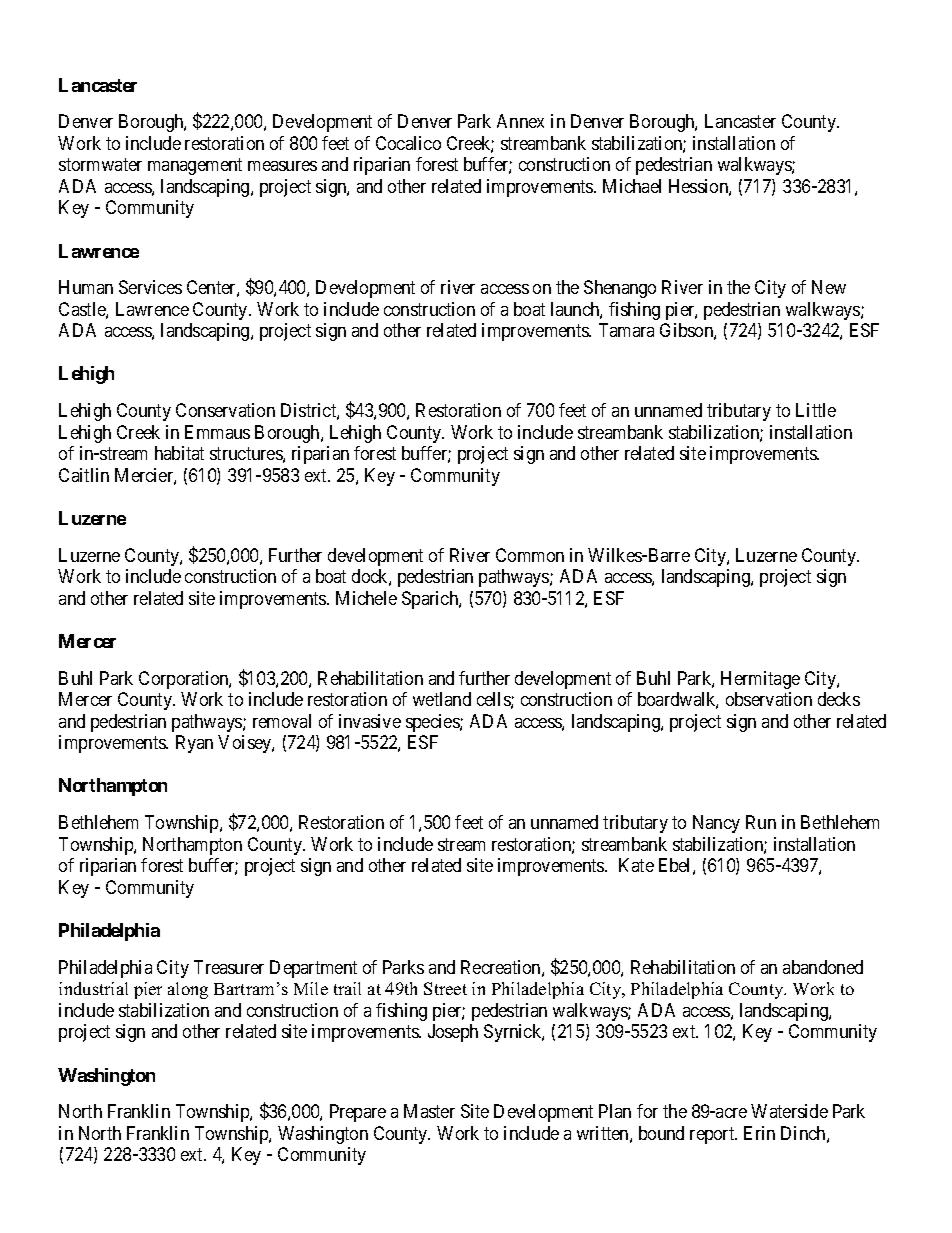 This image has width=952, height=1233. Describe the element at coordinates (188, 990) in the image. I see `along` at that location.
